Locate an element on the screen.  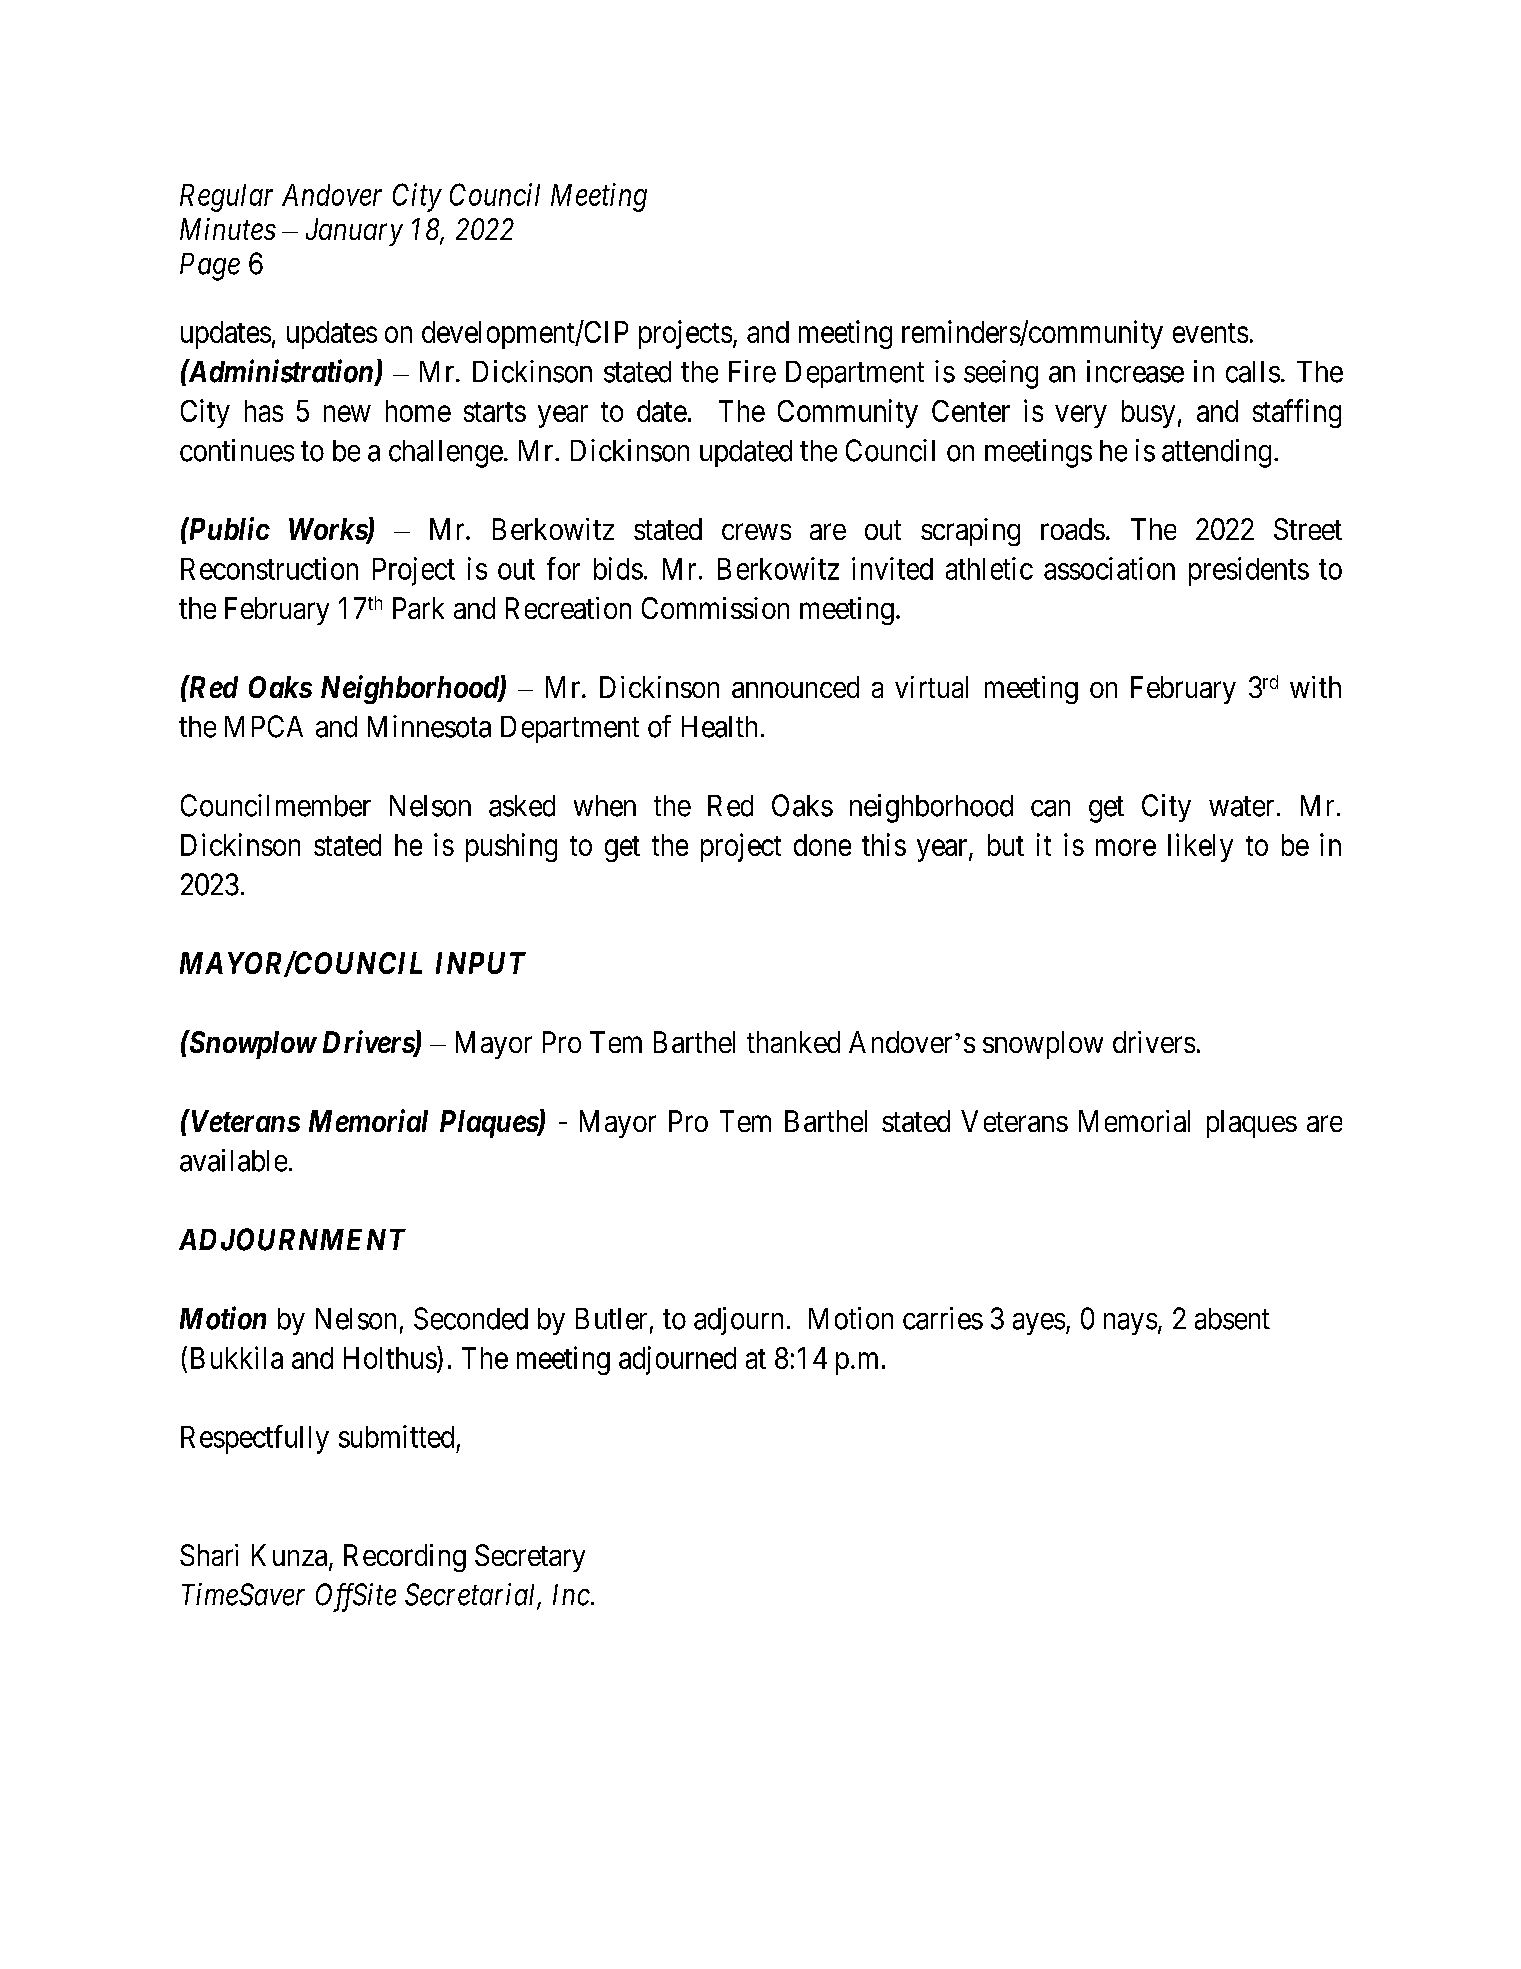
Recording is located at coordinates (405, 1558).
